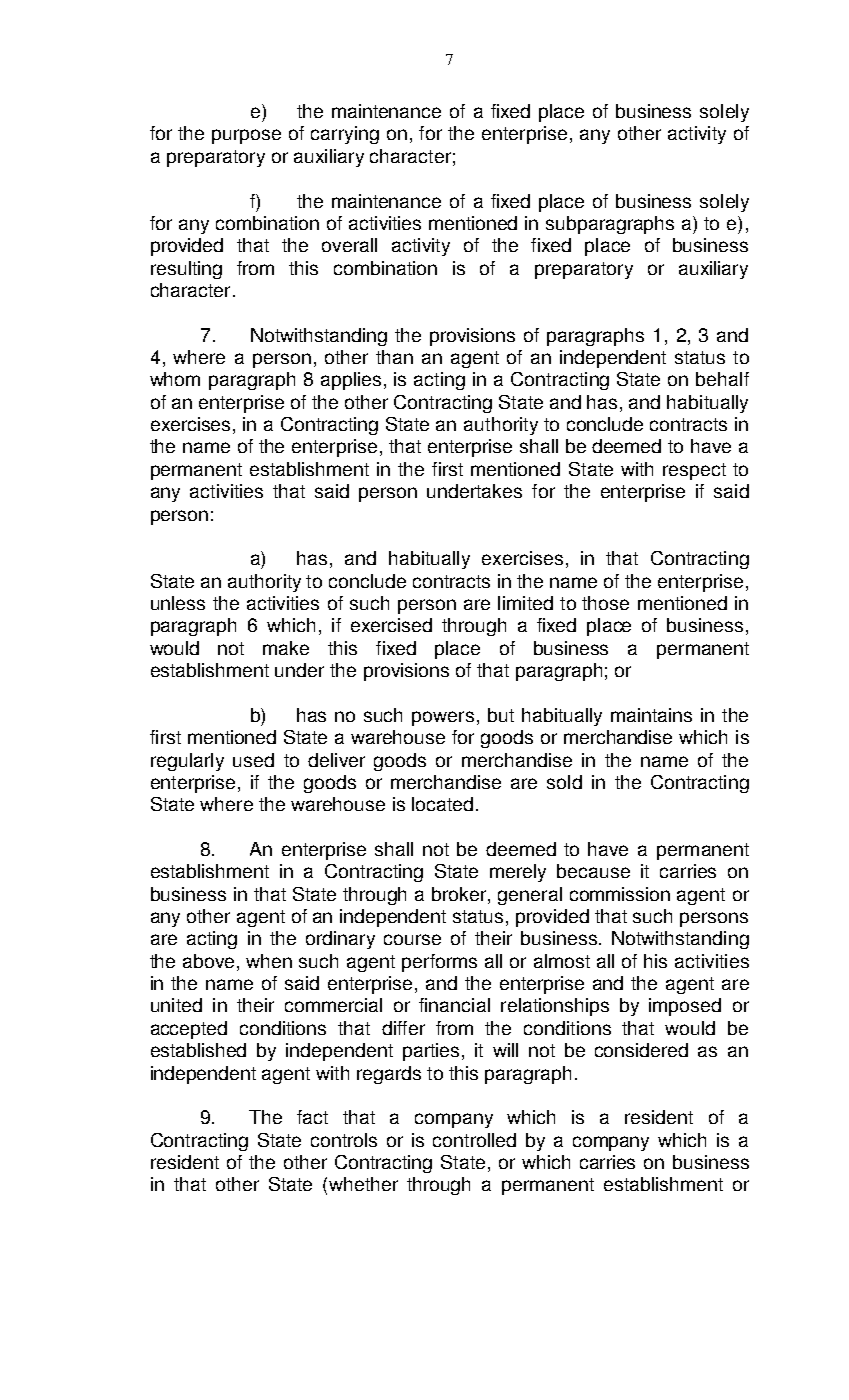 Image resolution: width=849 pixels, height=1400 pixels. What do you see at coordinates (246, 136) in the screenshot?
I see `purpose` at bounding box center [246, 136].
